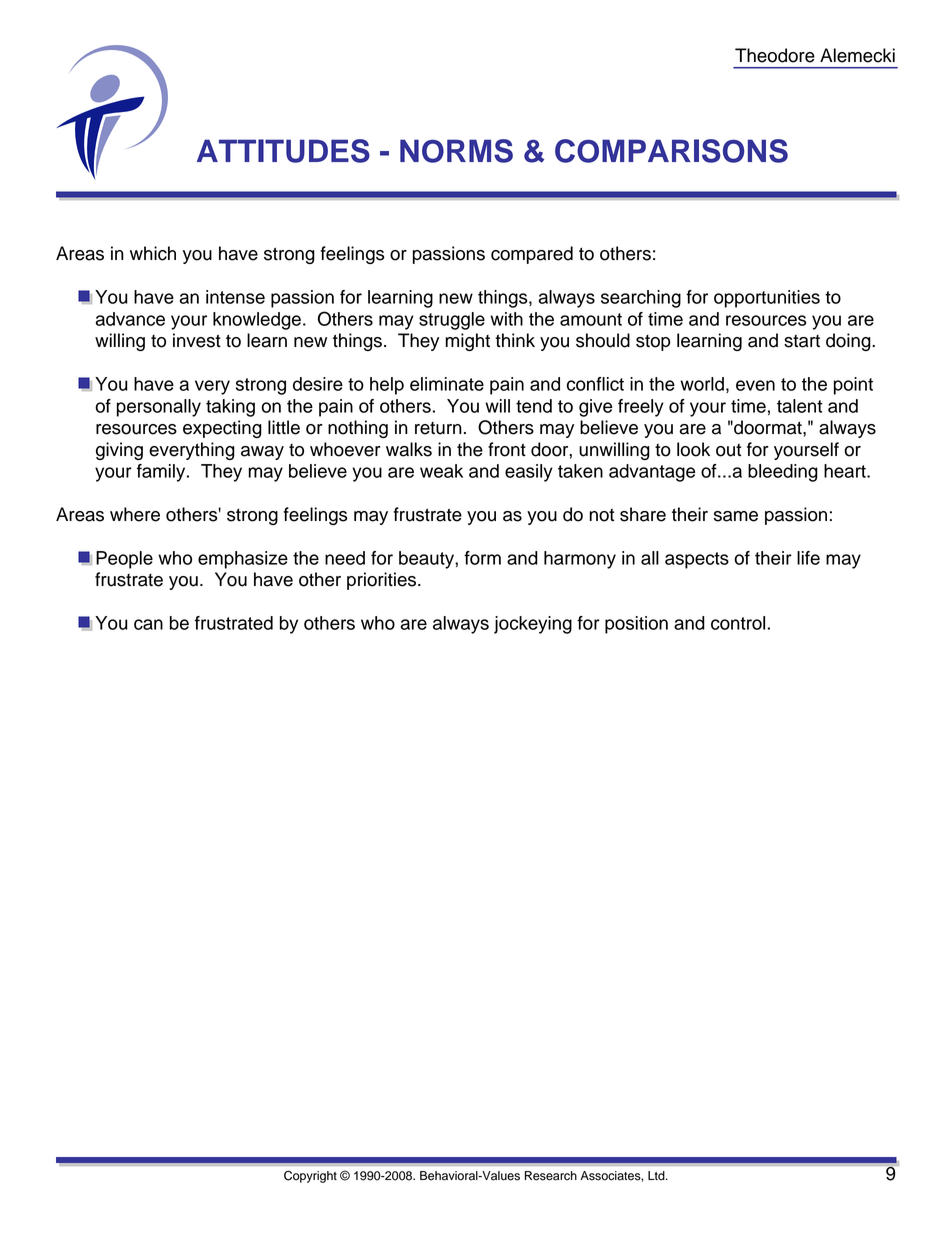  Describe the element at coordinates (738, 623) in the page. I see `control` at that location.
